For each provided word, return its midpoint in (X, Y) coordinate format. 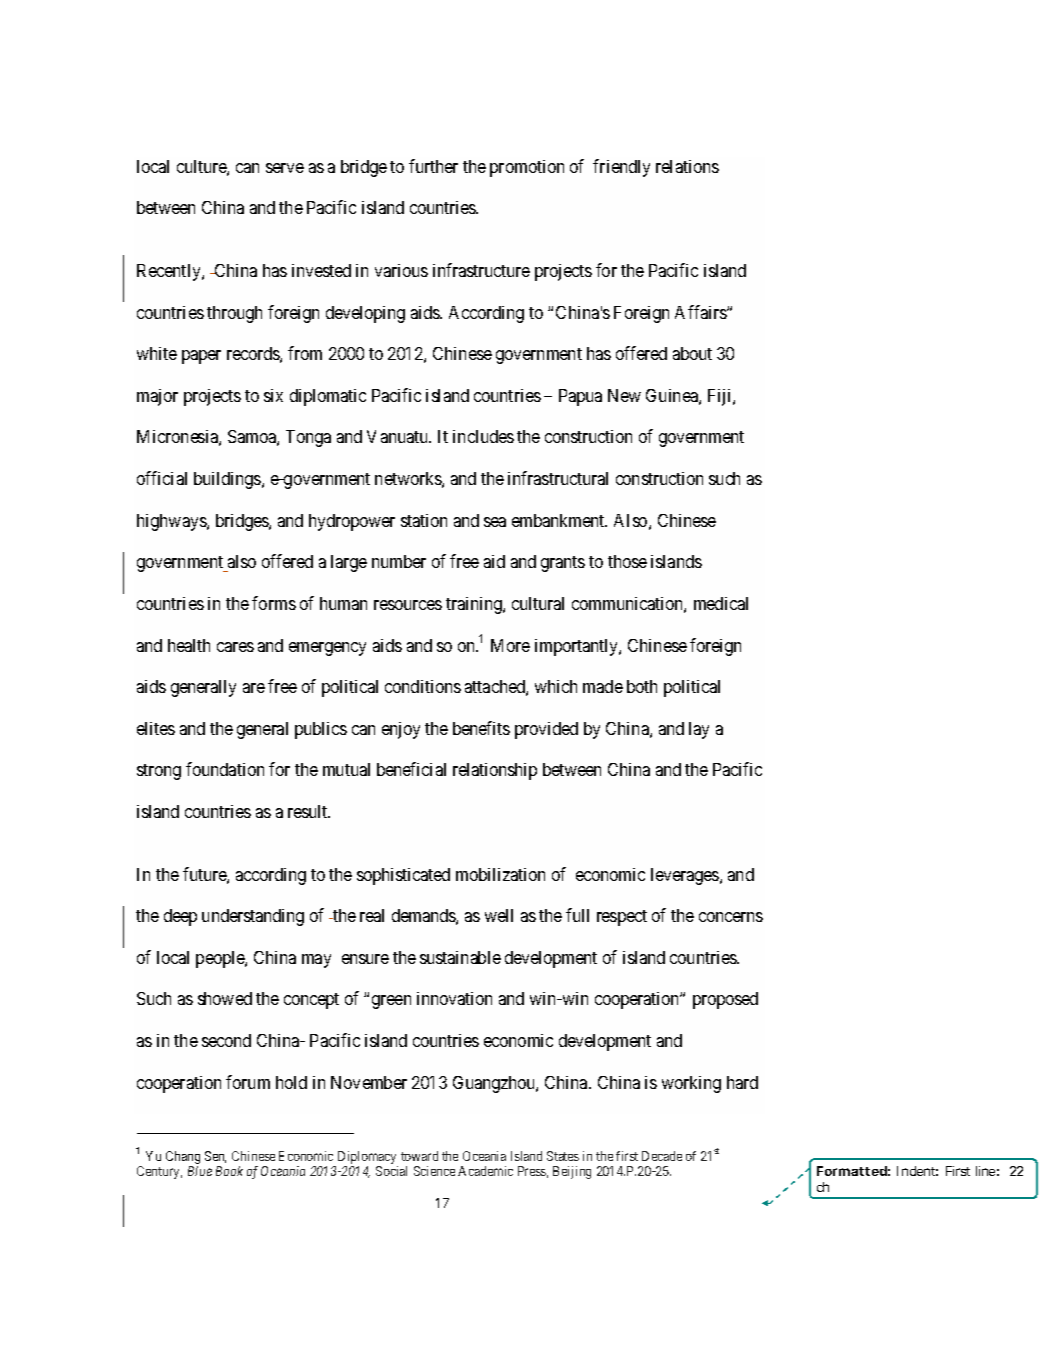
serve (285, 168)
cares (235, 647)
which (556, 686)
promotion (527, 168)
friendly (621, 168)
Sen (215, 1157)
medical (721, 603)
